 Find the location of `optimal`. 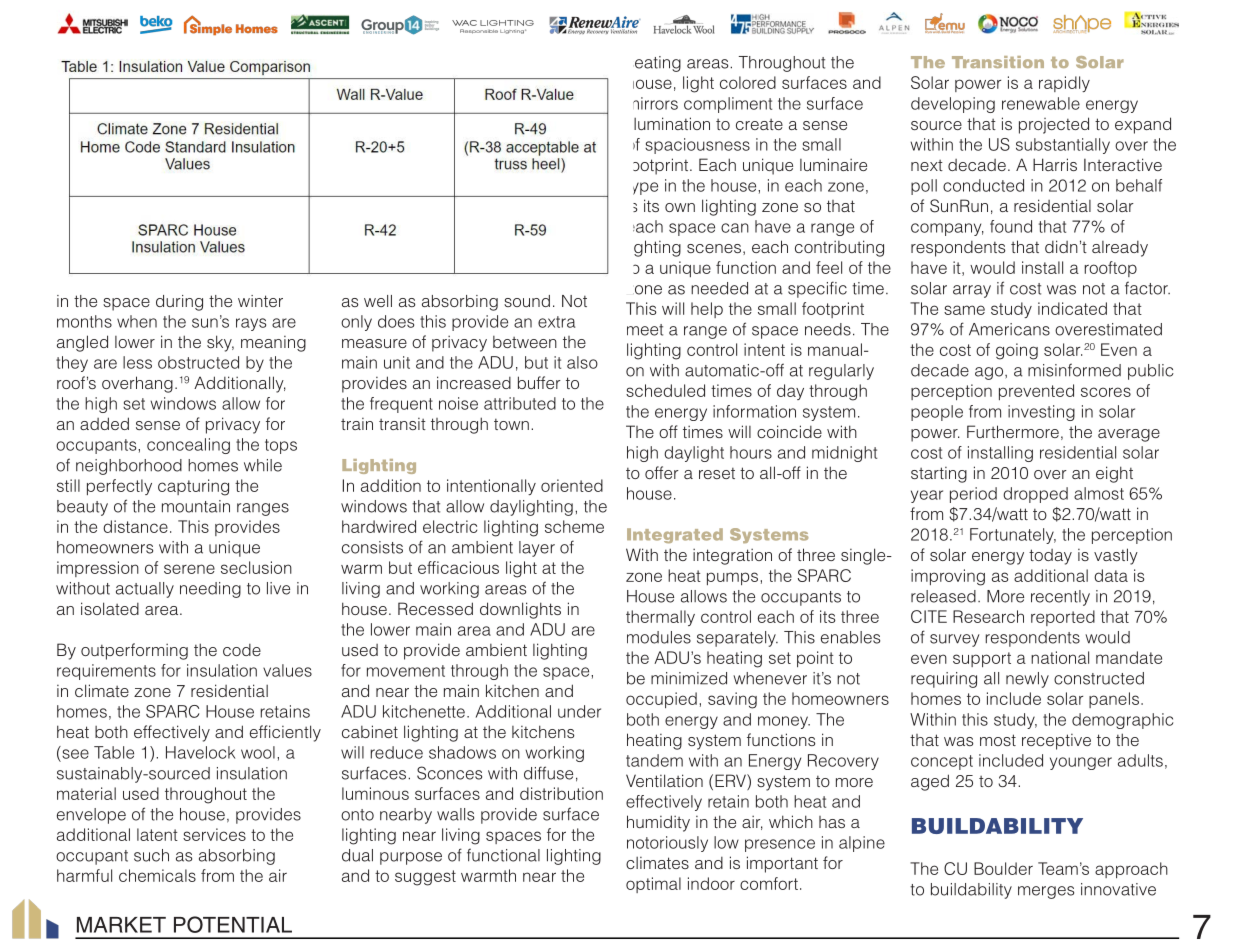

optimal is located at coordinates (653, 885).
